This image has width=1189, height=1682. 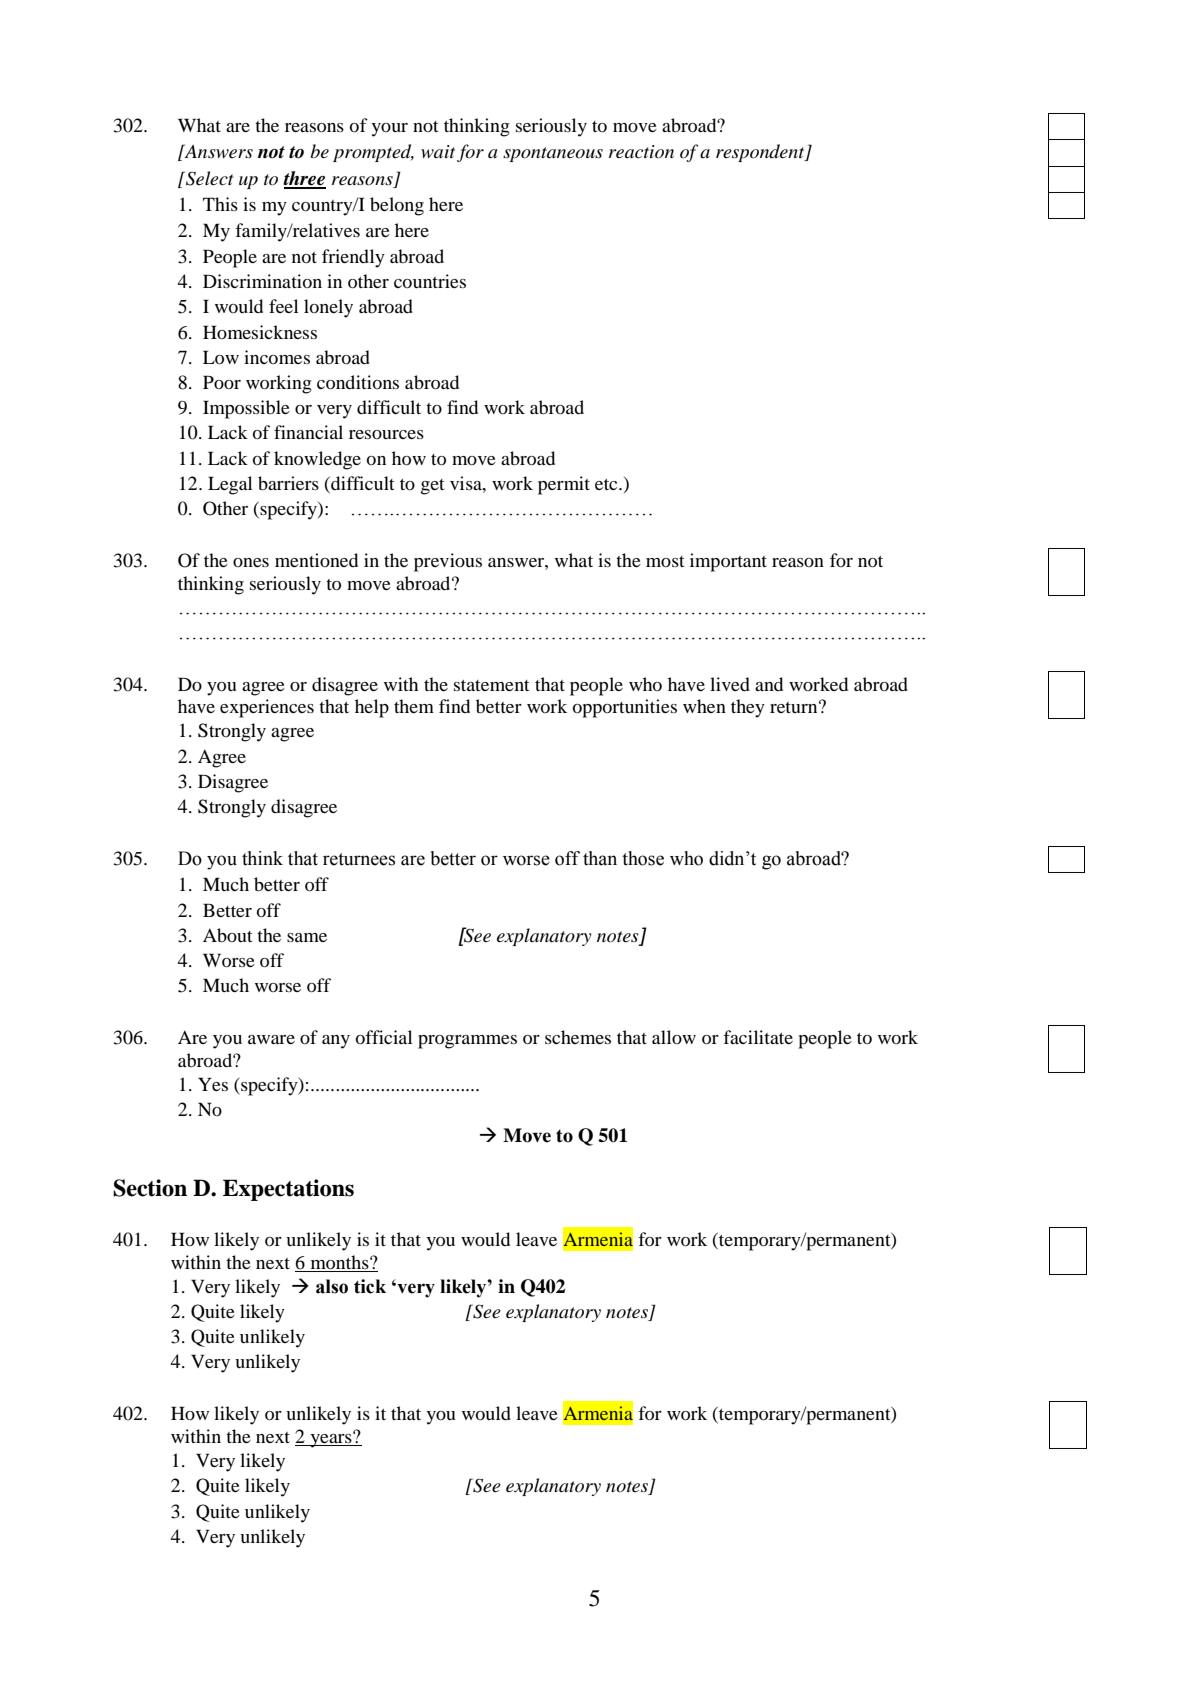 What do you see at coordinates (491, 685) in the image?
I see `statement` at bounding box center [491, 685].
